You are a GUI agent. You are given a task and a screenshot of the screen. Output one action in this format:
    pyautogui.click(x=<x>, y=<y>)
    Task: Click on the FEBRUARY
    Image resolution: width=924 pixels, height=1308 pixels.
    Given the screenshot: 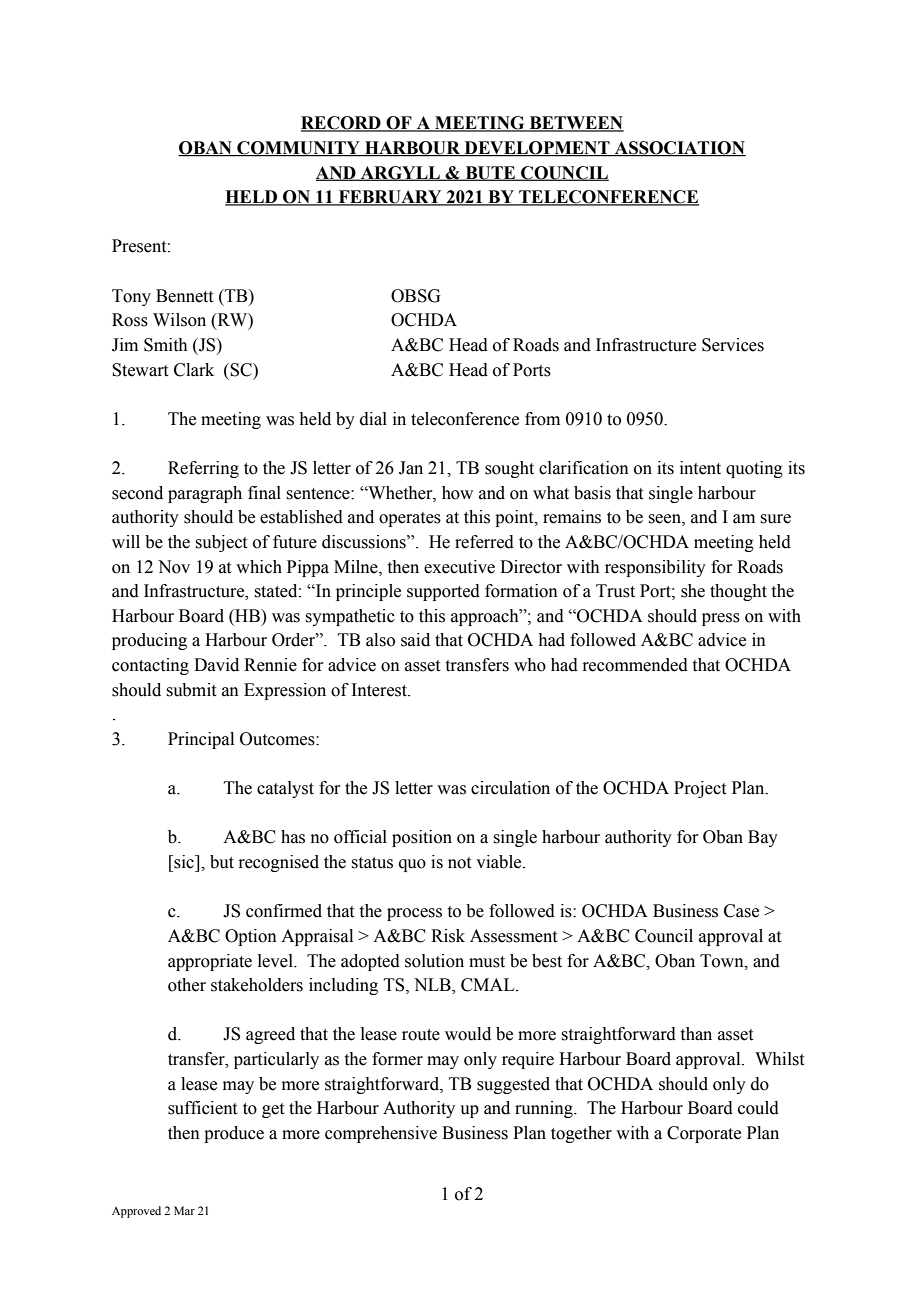 What is the action you would take?
    pyautogui.click(x=390, y=198)
